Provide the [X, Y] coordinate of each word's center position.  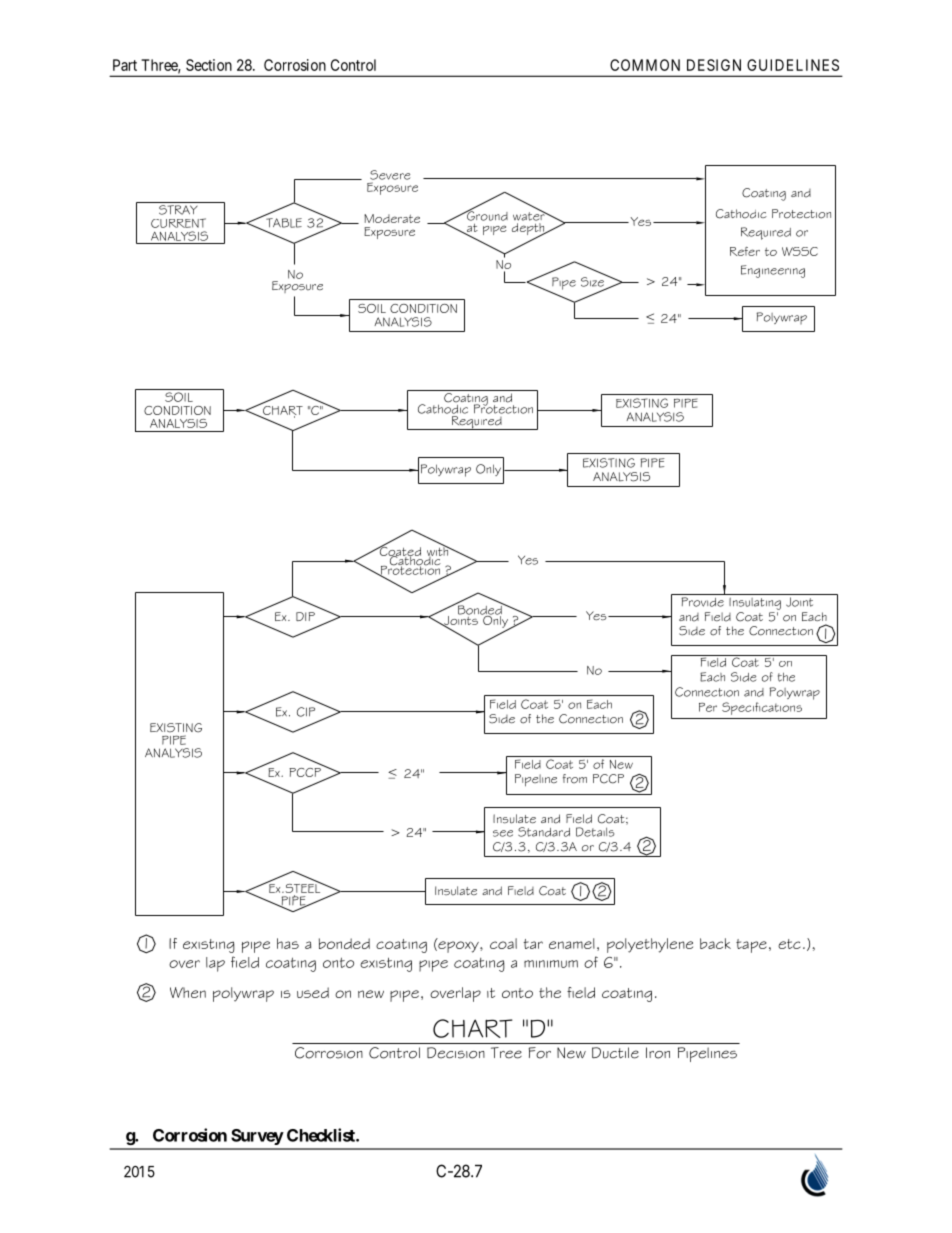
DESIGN [714, 65]
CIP [306, 712]
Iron [658, 1053]
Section [209, 65]
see [503, 833]
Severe [390, 175]
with [439, 551]
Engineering [773, 271]
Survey [257, 1137]
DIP [305, 616]
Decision [456, 1053]
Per [708, 707]
